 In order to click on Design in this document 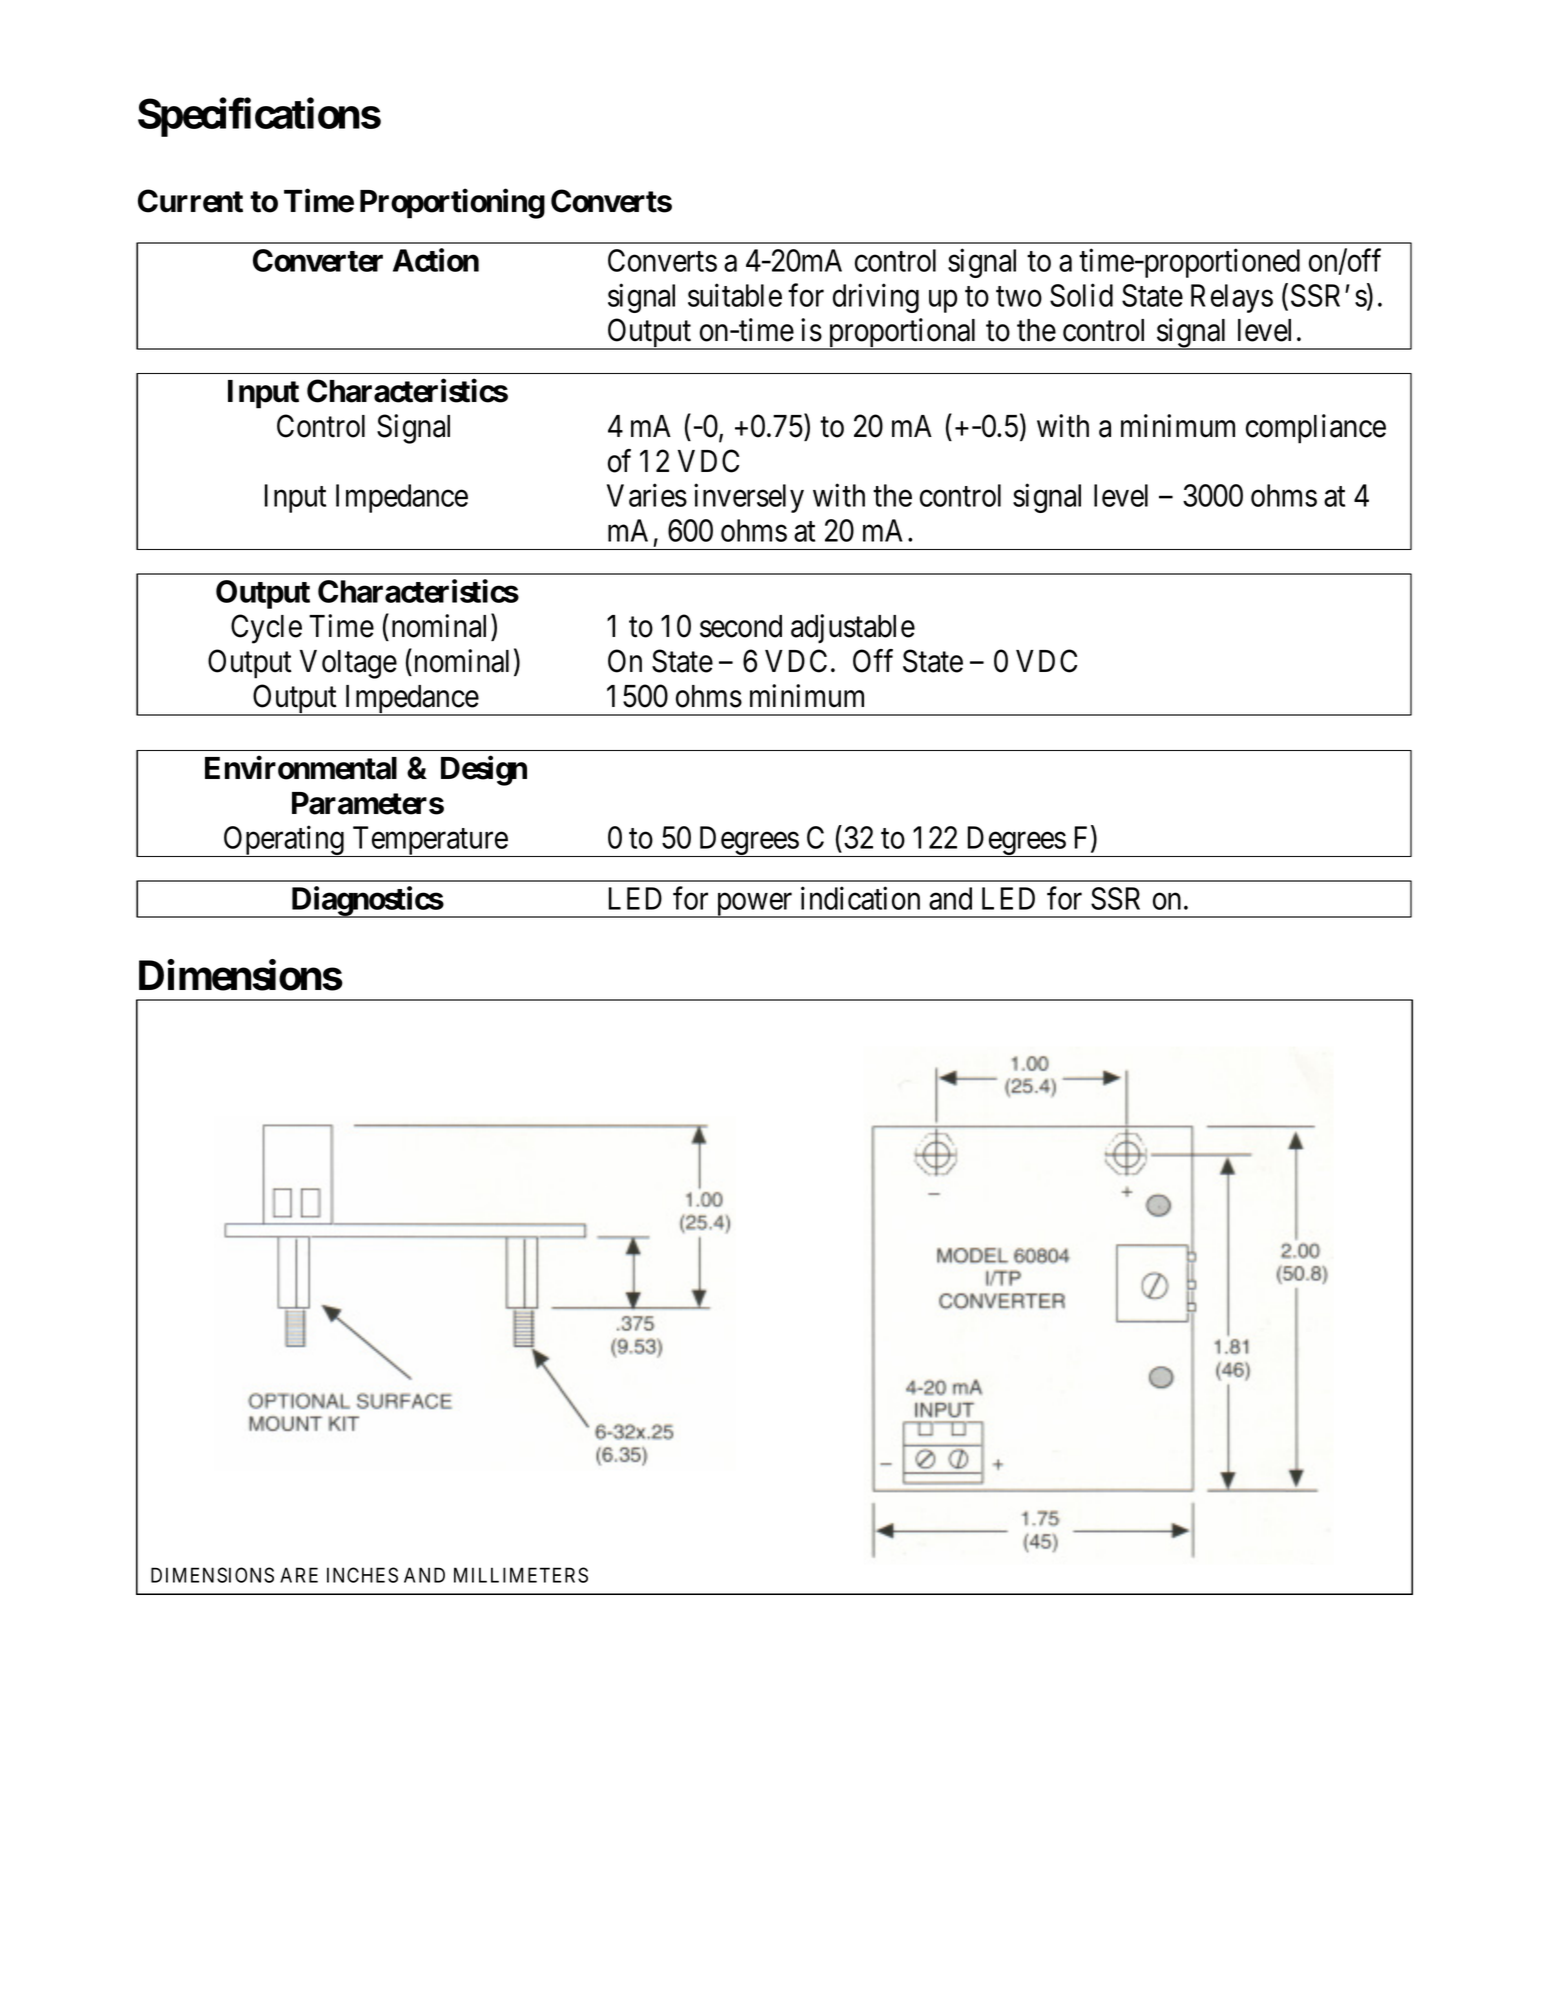, I will do `click(484, 771)`.
